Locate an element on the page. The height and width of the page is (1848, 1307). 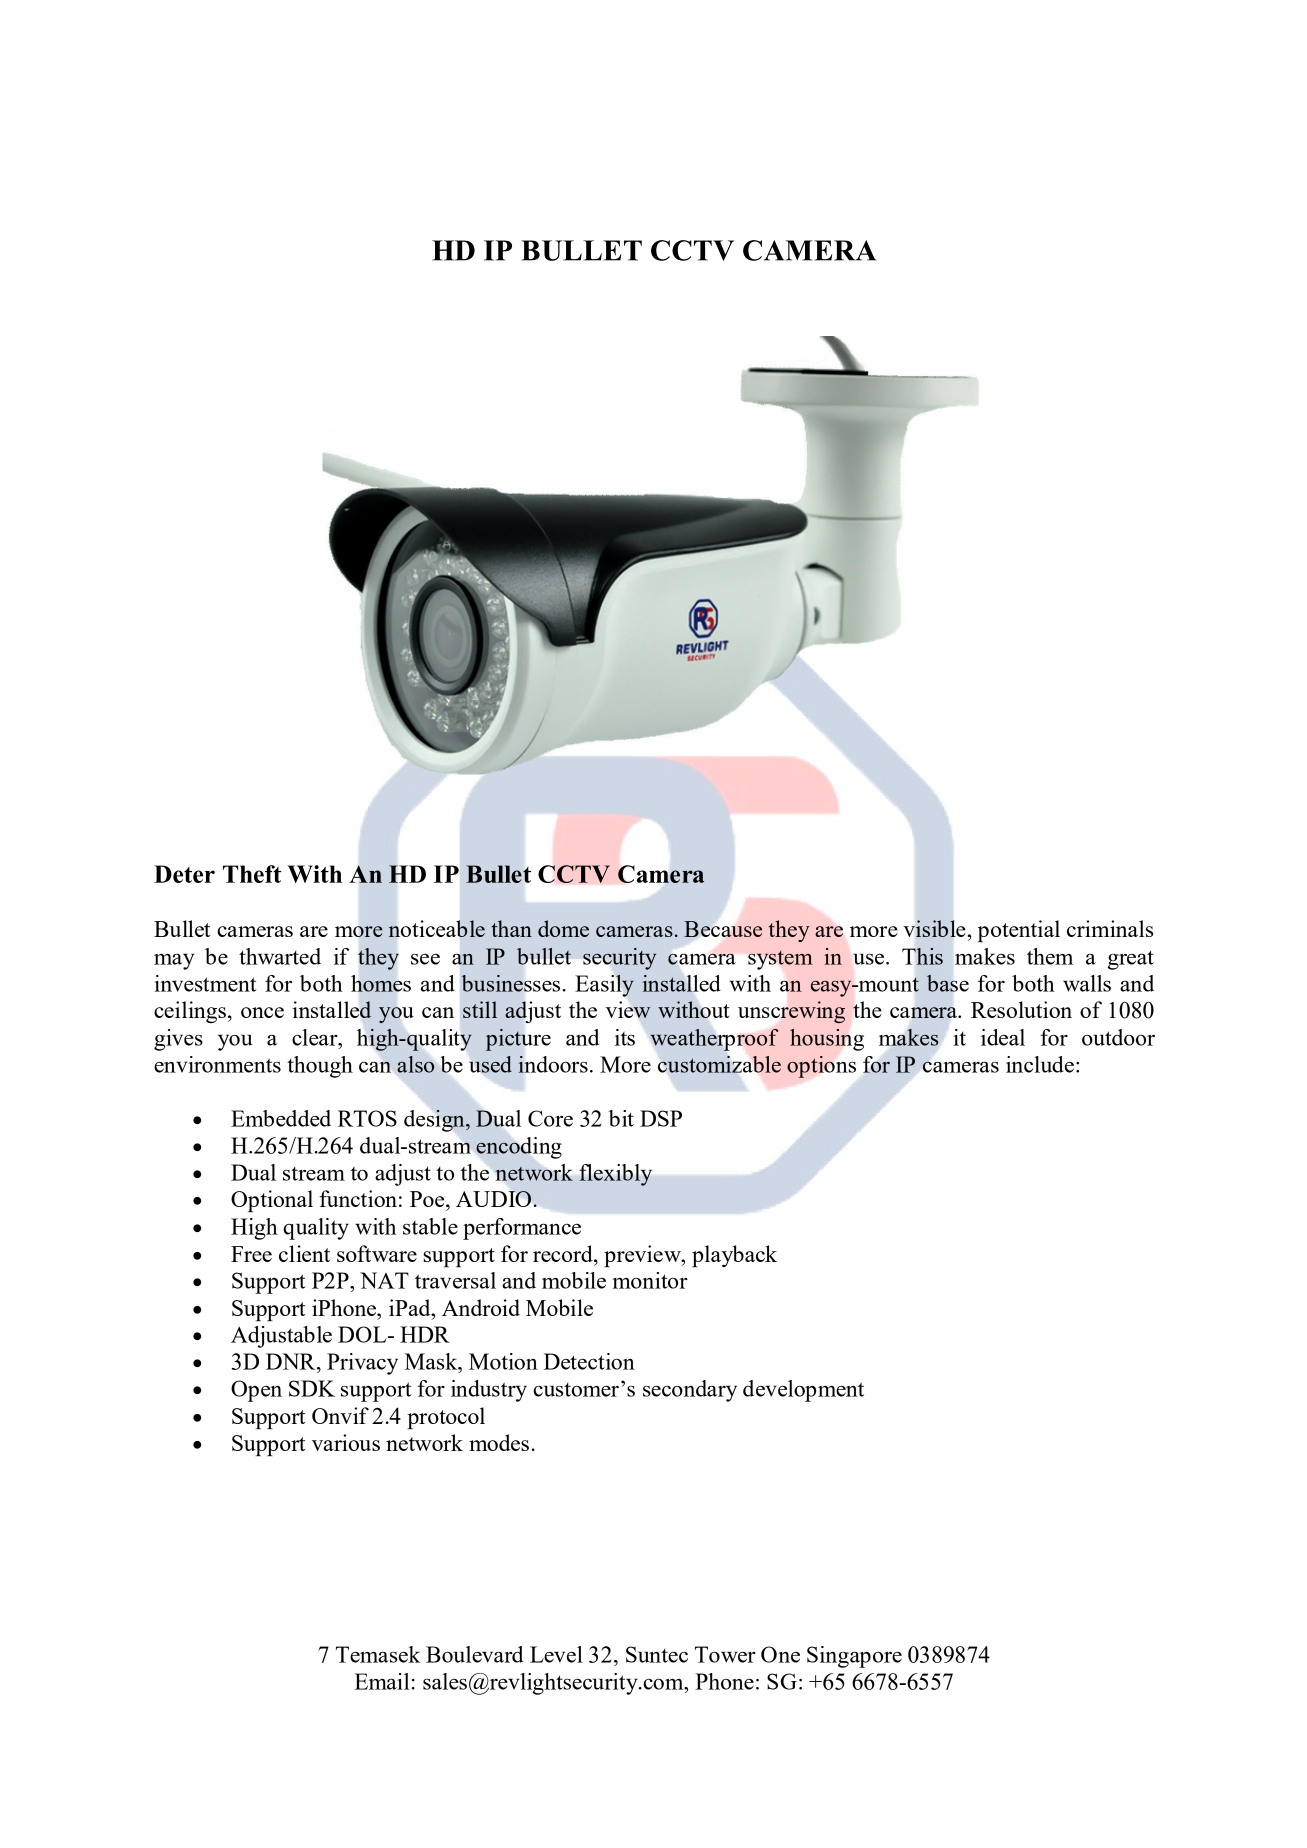
include is located at coordinates (1040, 1064).
